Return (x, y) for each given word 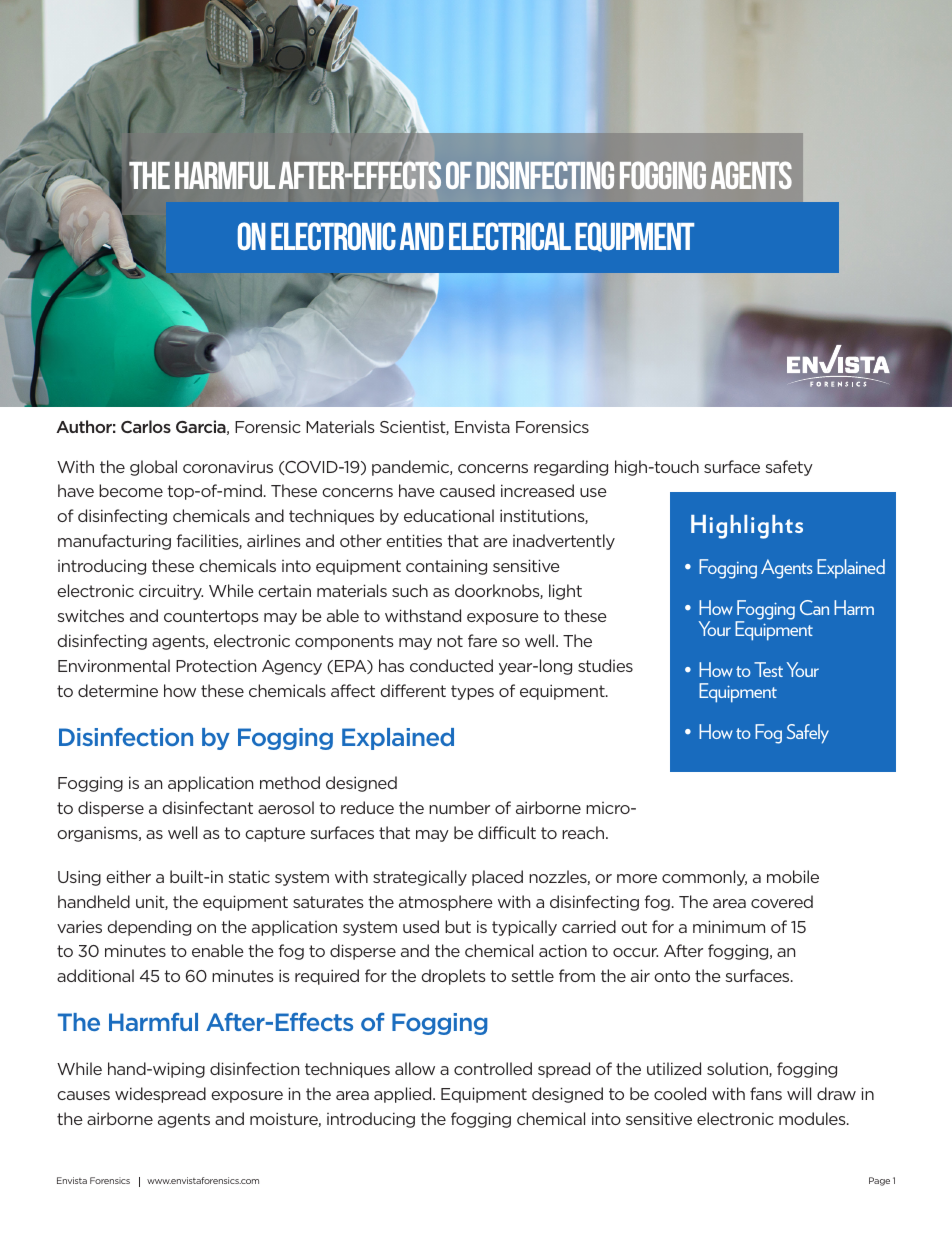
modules (813, 1118)
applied (404, 1095)
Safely (808, 734)
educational (449, 515)
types (472, 692)
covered (782, 901)
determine (118, 690)
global (153, 468)
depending (149, 928)
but (458, 926)
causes (83, 1095)
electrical (510, 236)
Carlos (146, 426)
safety (789, 468)
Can (814, 607)
